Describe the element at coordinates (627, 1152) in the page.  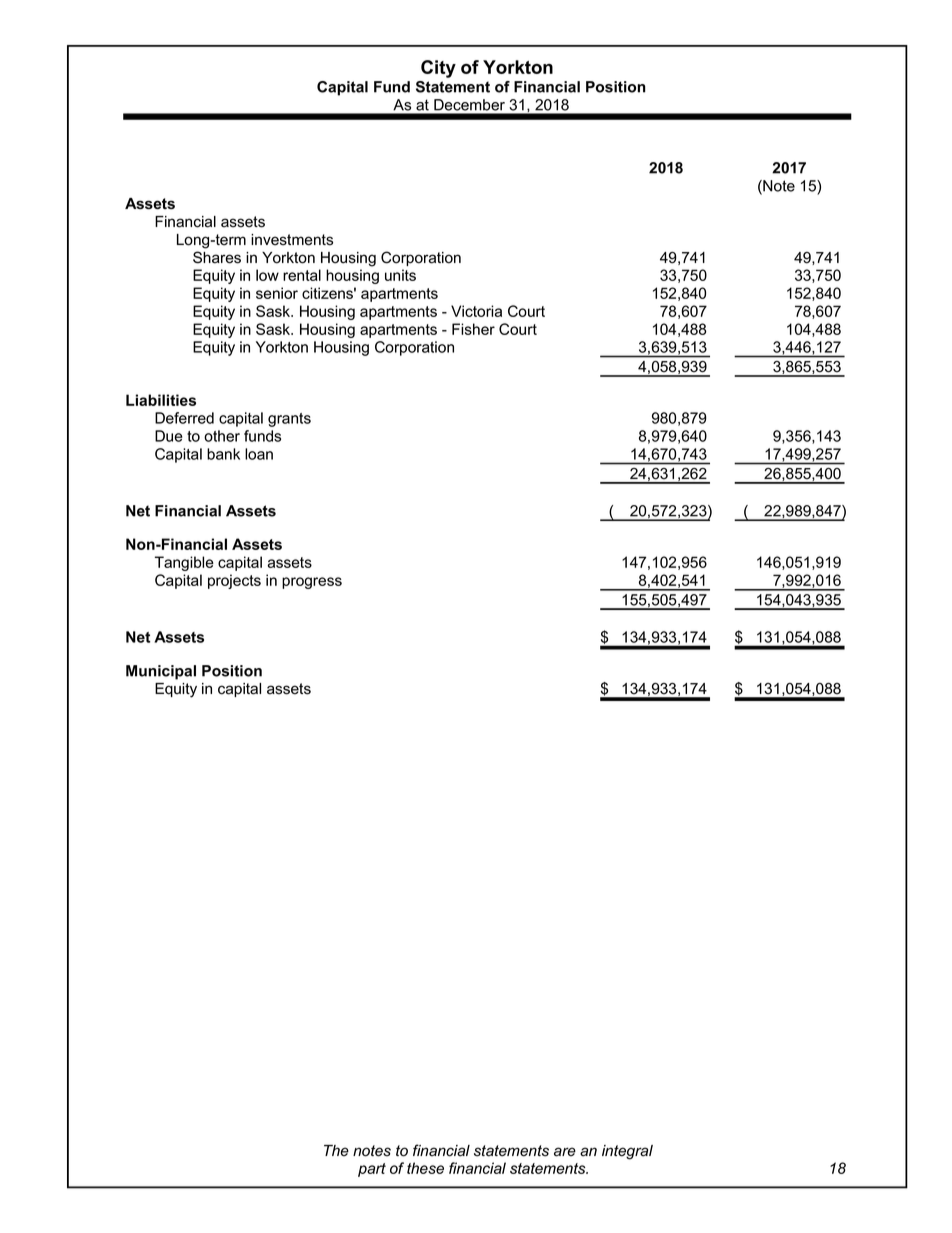
I see `integral` at that location.
